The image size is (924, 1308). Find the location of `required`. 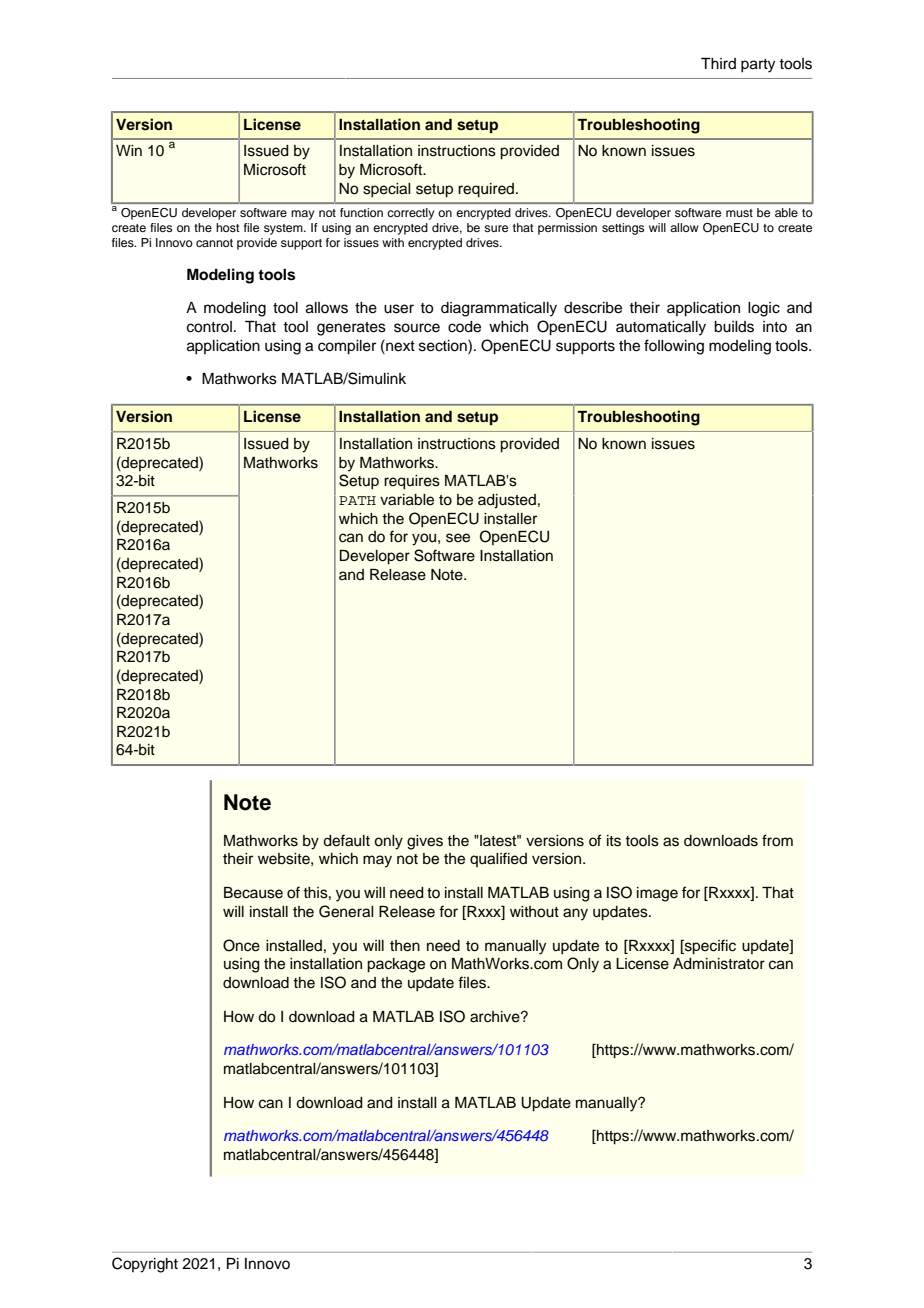

required is located at coordinates (487, 190).
